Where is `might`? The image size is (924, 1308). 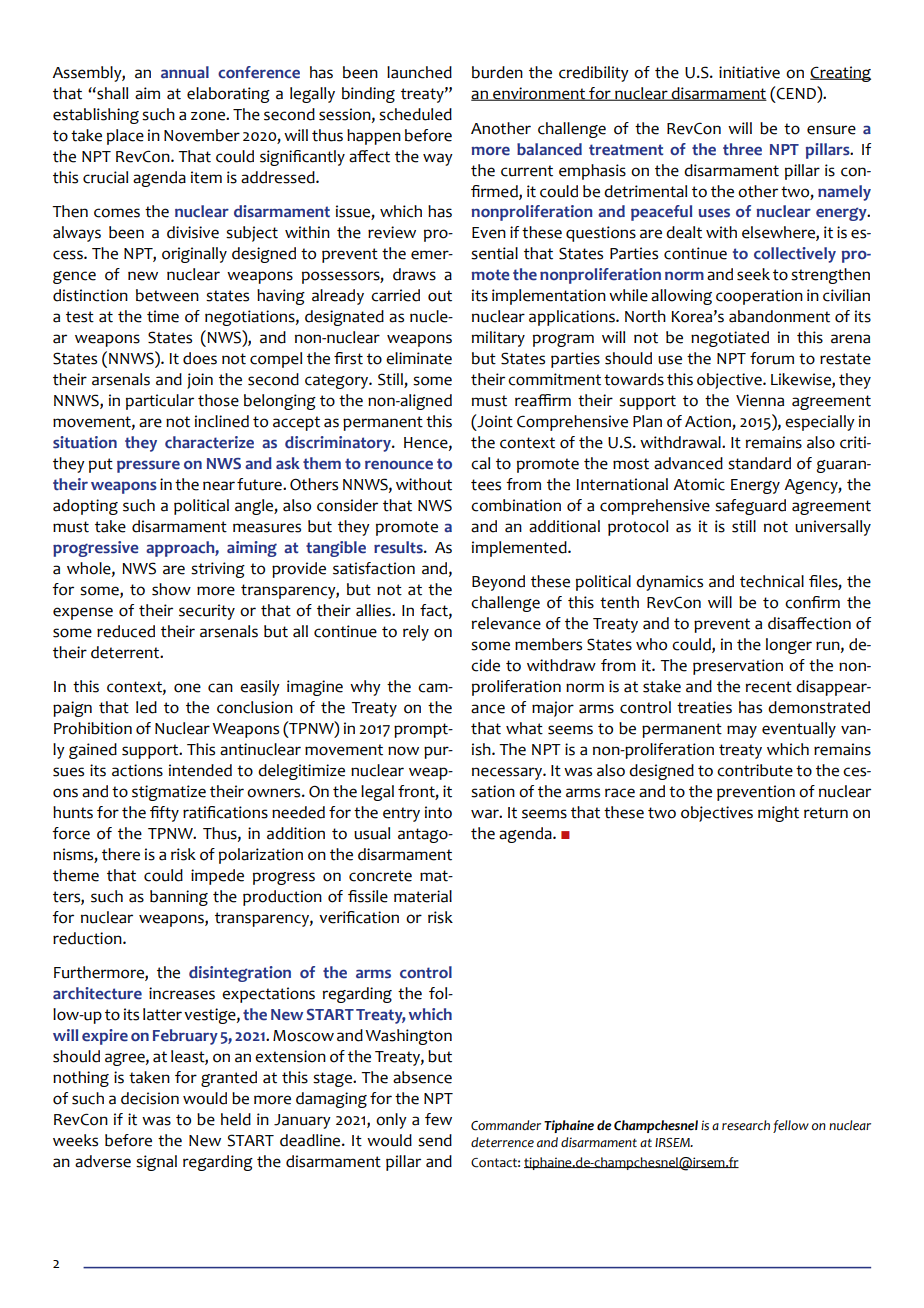 might is located at coordinates (778, 814).
